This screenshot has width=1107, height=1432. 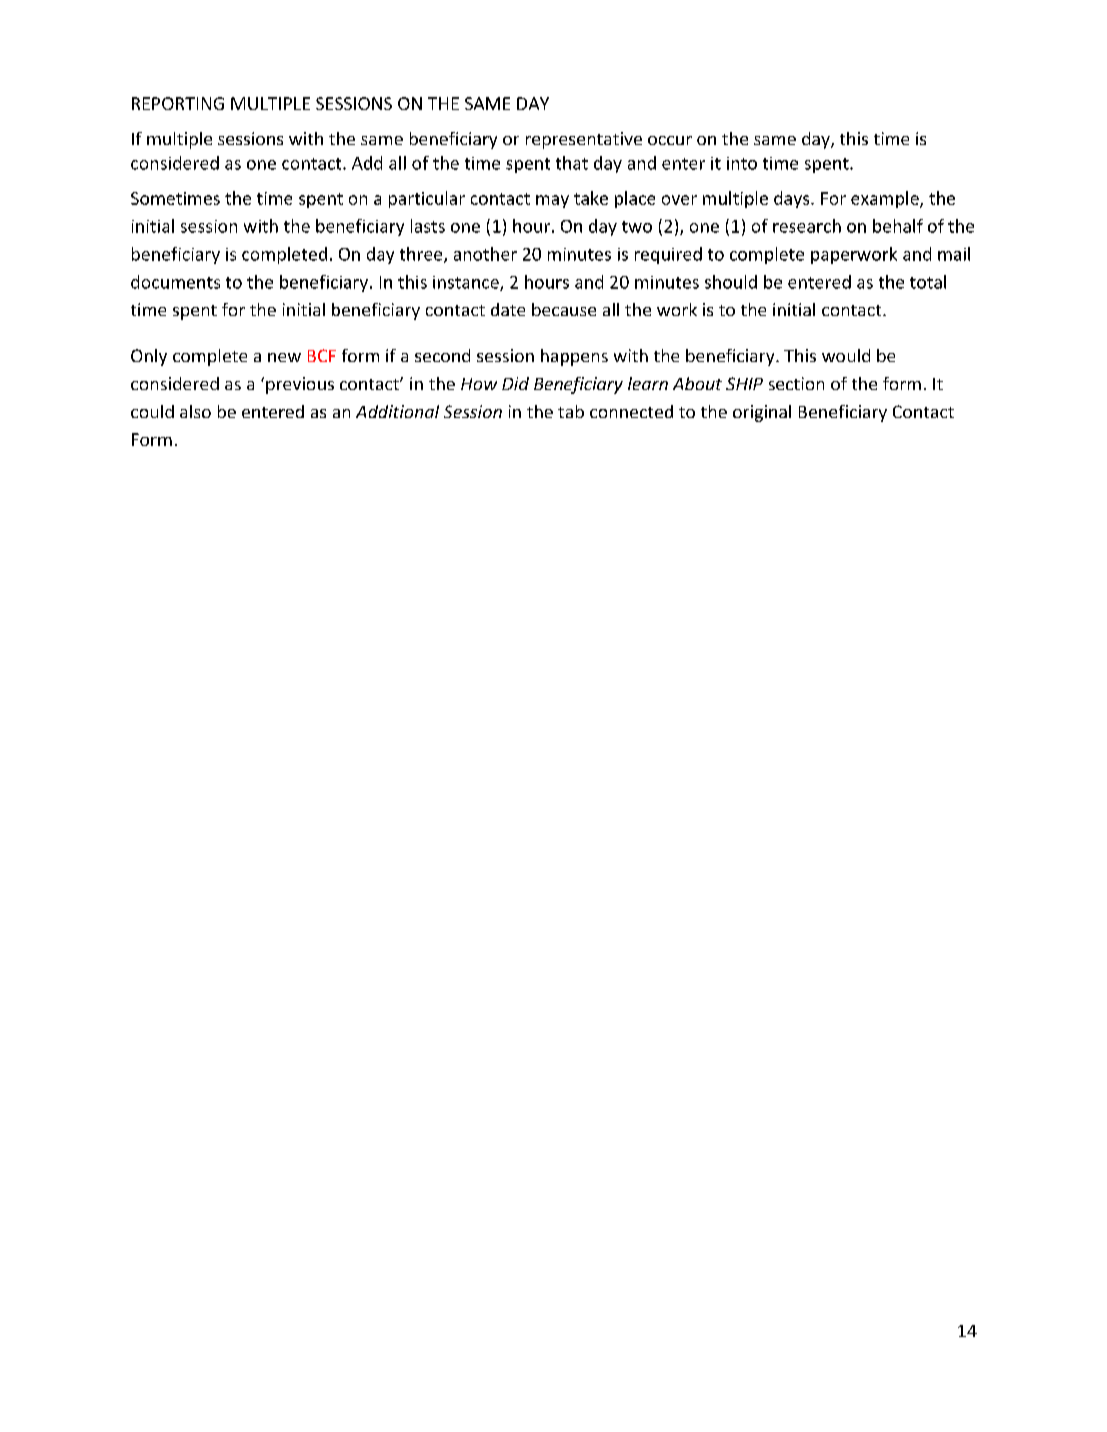 I want to click on REPORTING, so click(x=178, y=103).
